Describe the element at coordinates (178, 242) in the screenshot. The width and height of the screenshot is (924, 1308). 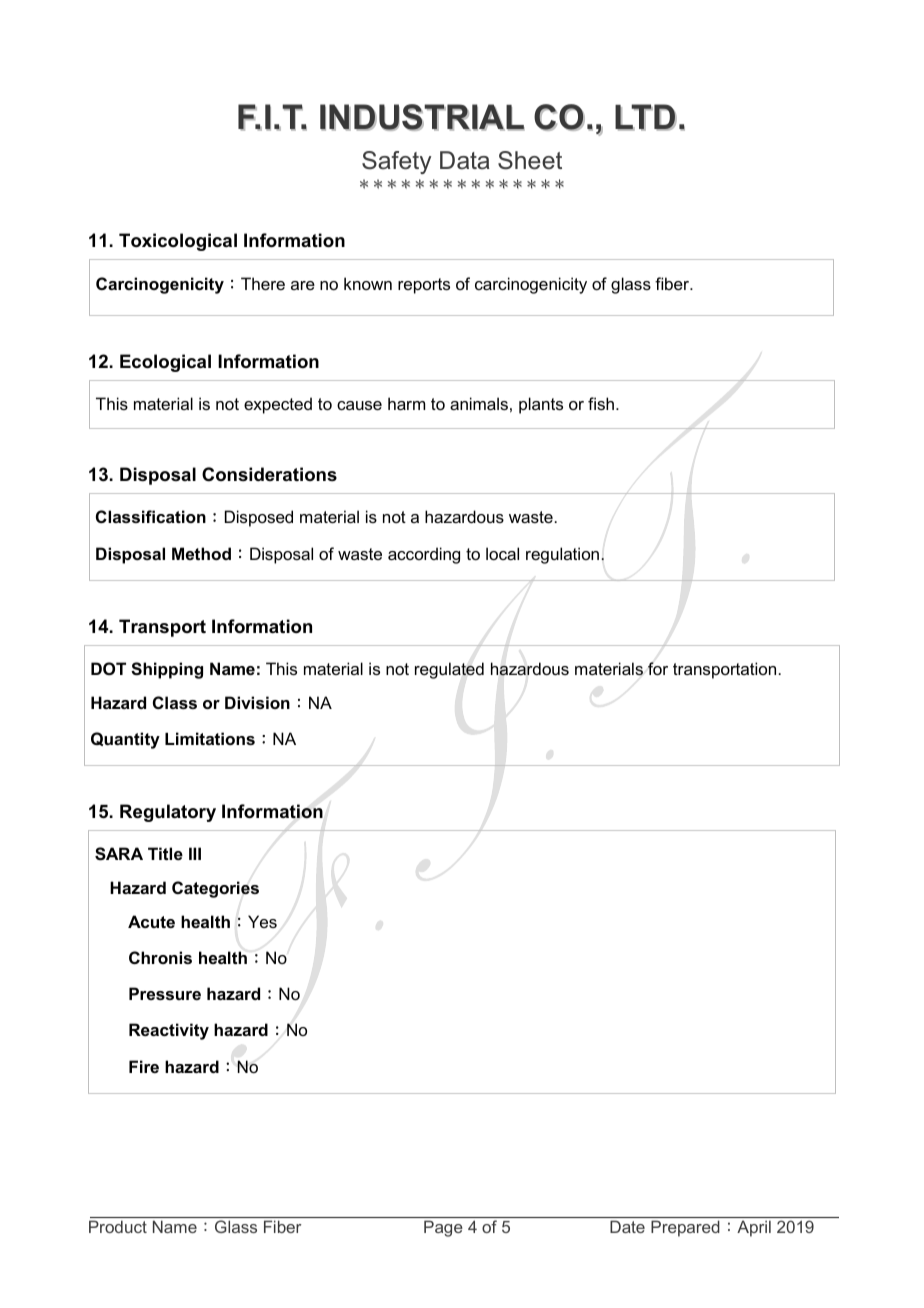
I see `Toxicological` at that location.
